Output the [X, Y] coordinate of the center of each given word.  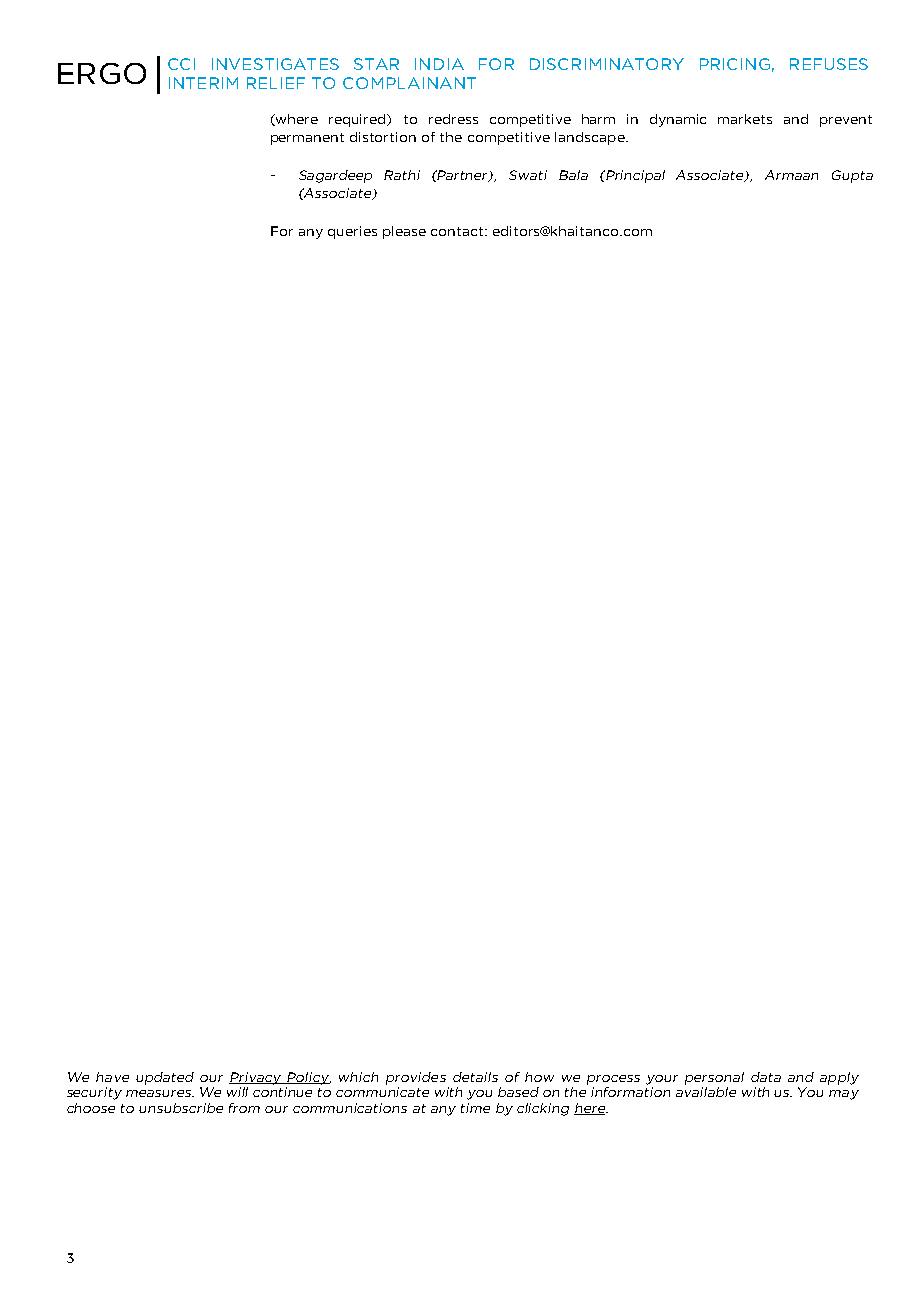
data [766, 1077]
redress [453, 119]
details [475, 1077]
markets [745, 119]
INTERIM [203, 83]
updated [165, 1078]
